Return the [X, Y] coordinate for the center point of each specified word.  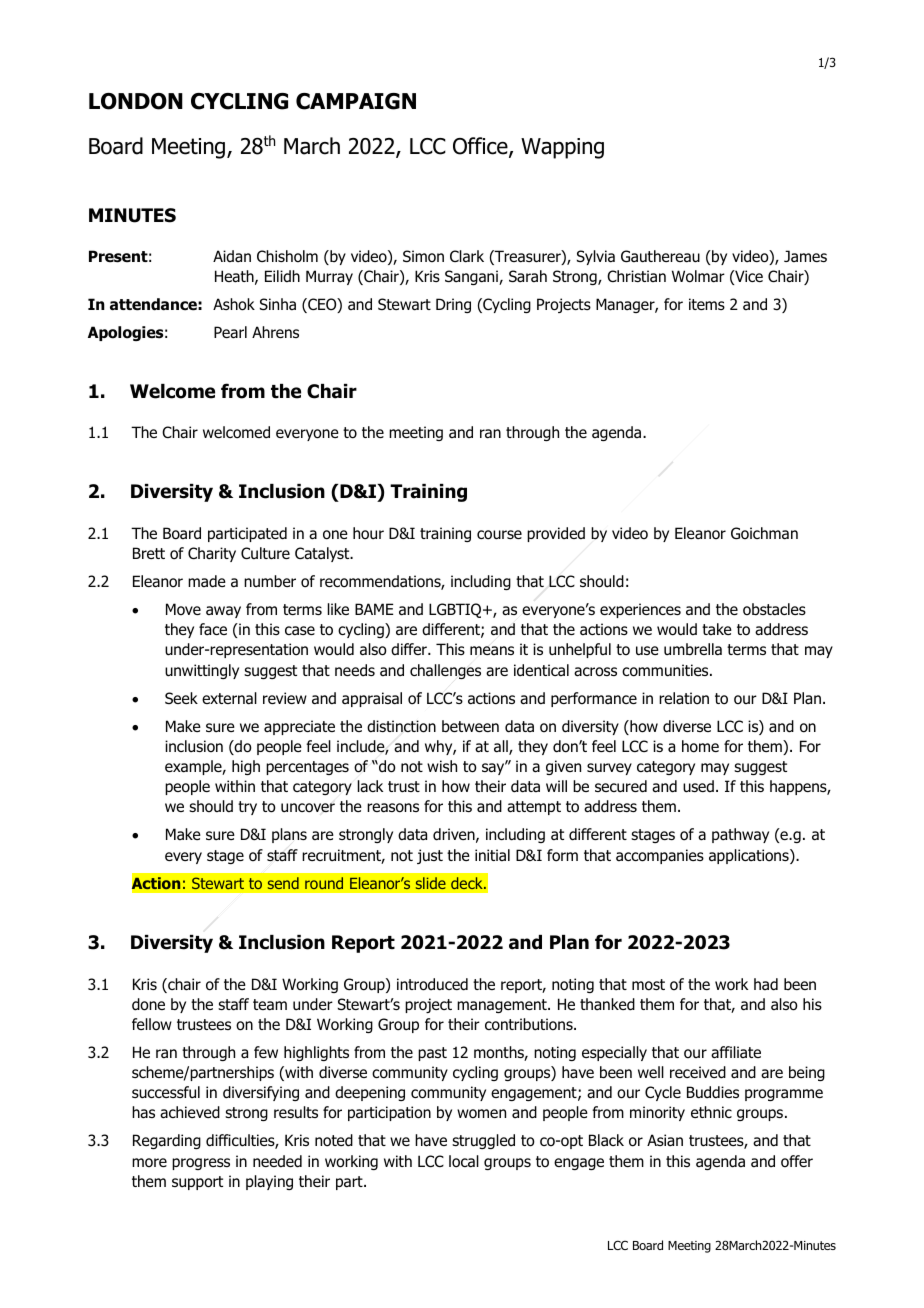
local [464, 1161]
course [499, 535]
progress [201, 1164]
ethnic [711, 1112]
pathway [740, 835]
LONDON [136, 101]
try [247, 808]
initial [492, 855]
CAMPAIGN [356, 101]
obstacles [774, 609]
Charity [212, 554]
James [805, 256]
